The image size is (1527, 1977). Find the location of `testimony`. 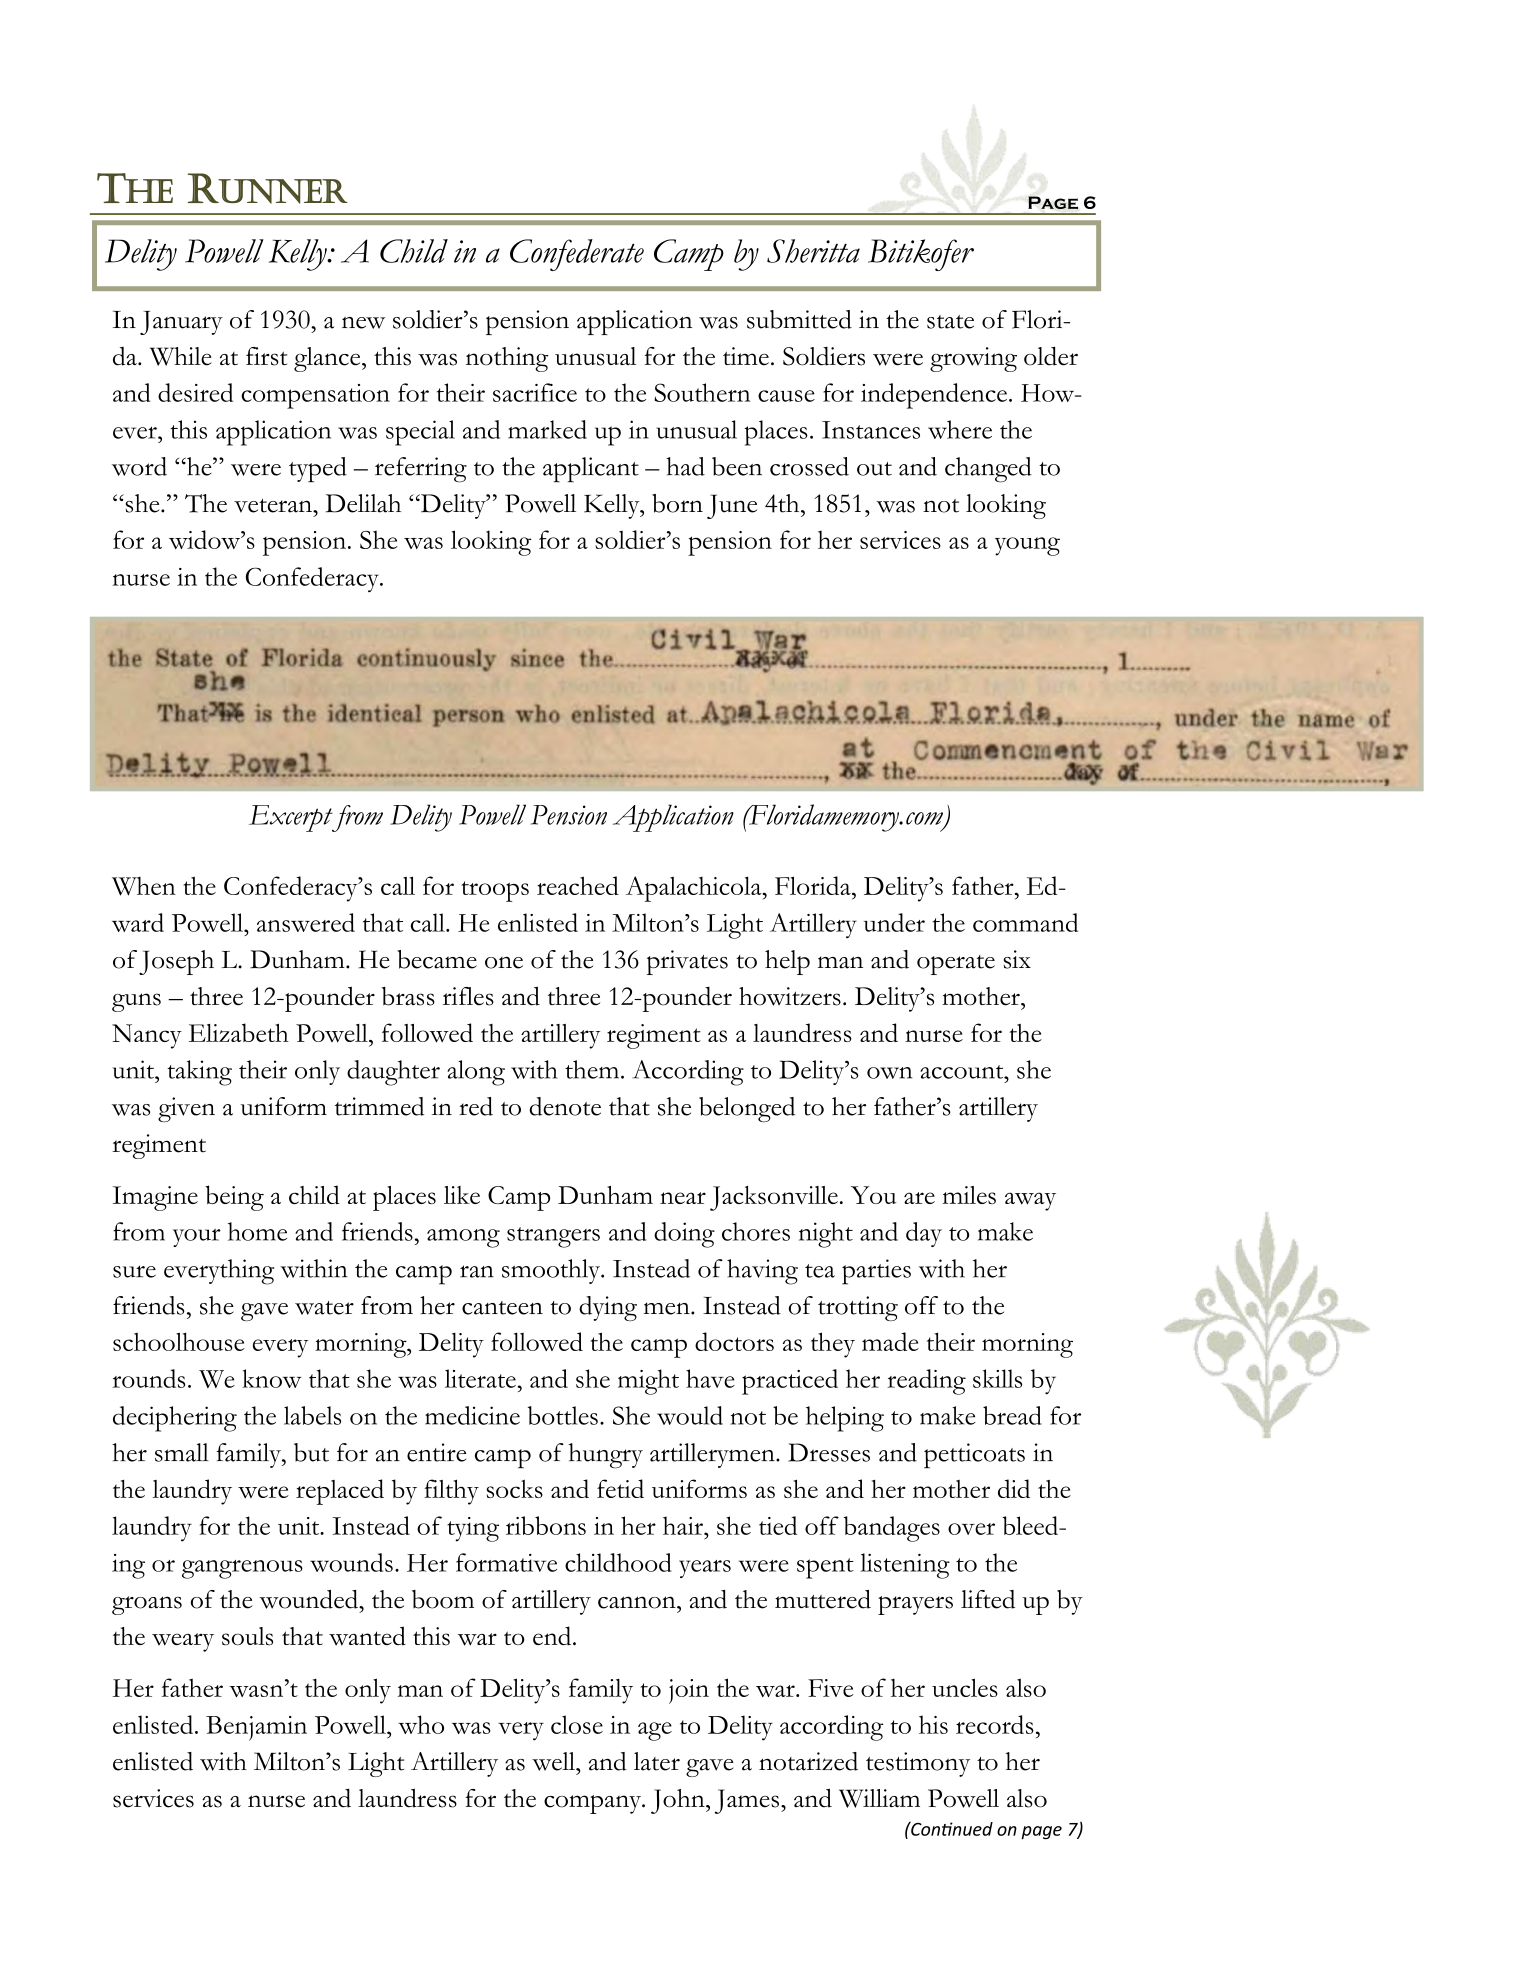

testimony is located at coordinates (918, 1764).
